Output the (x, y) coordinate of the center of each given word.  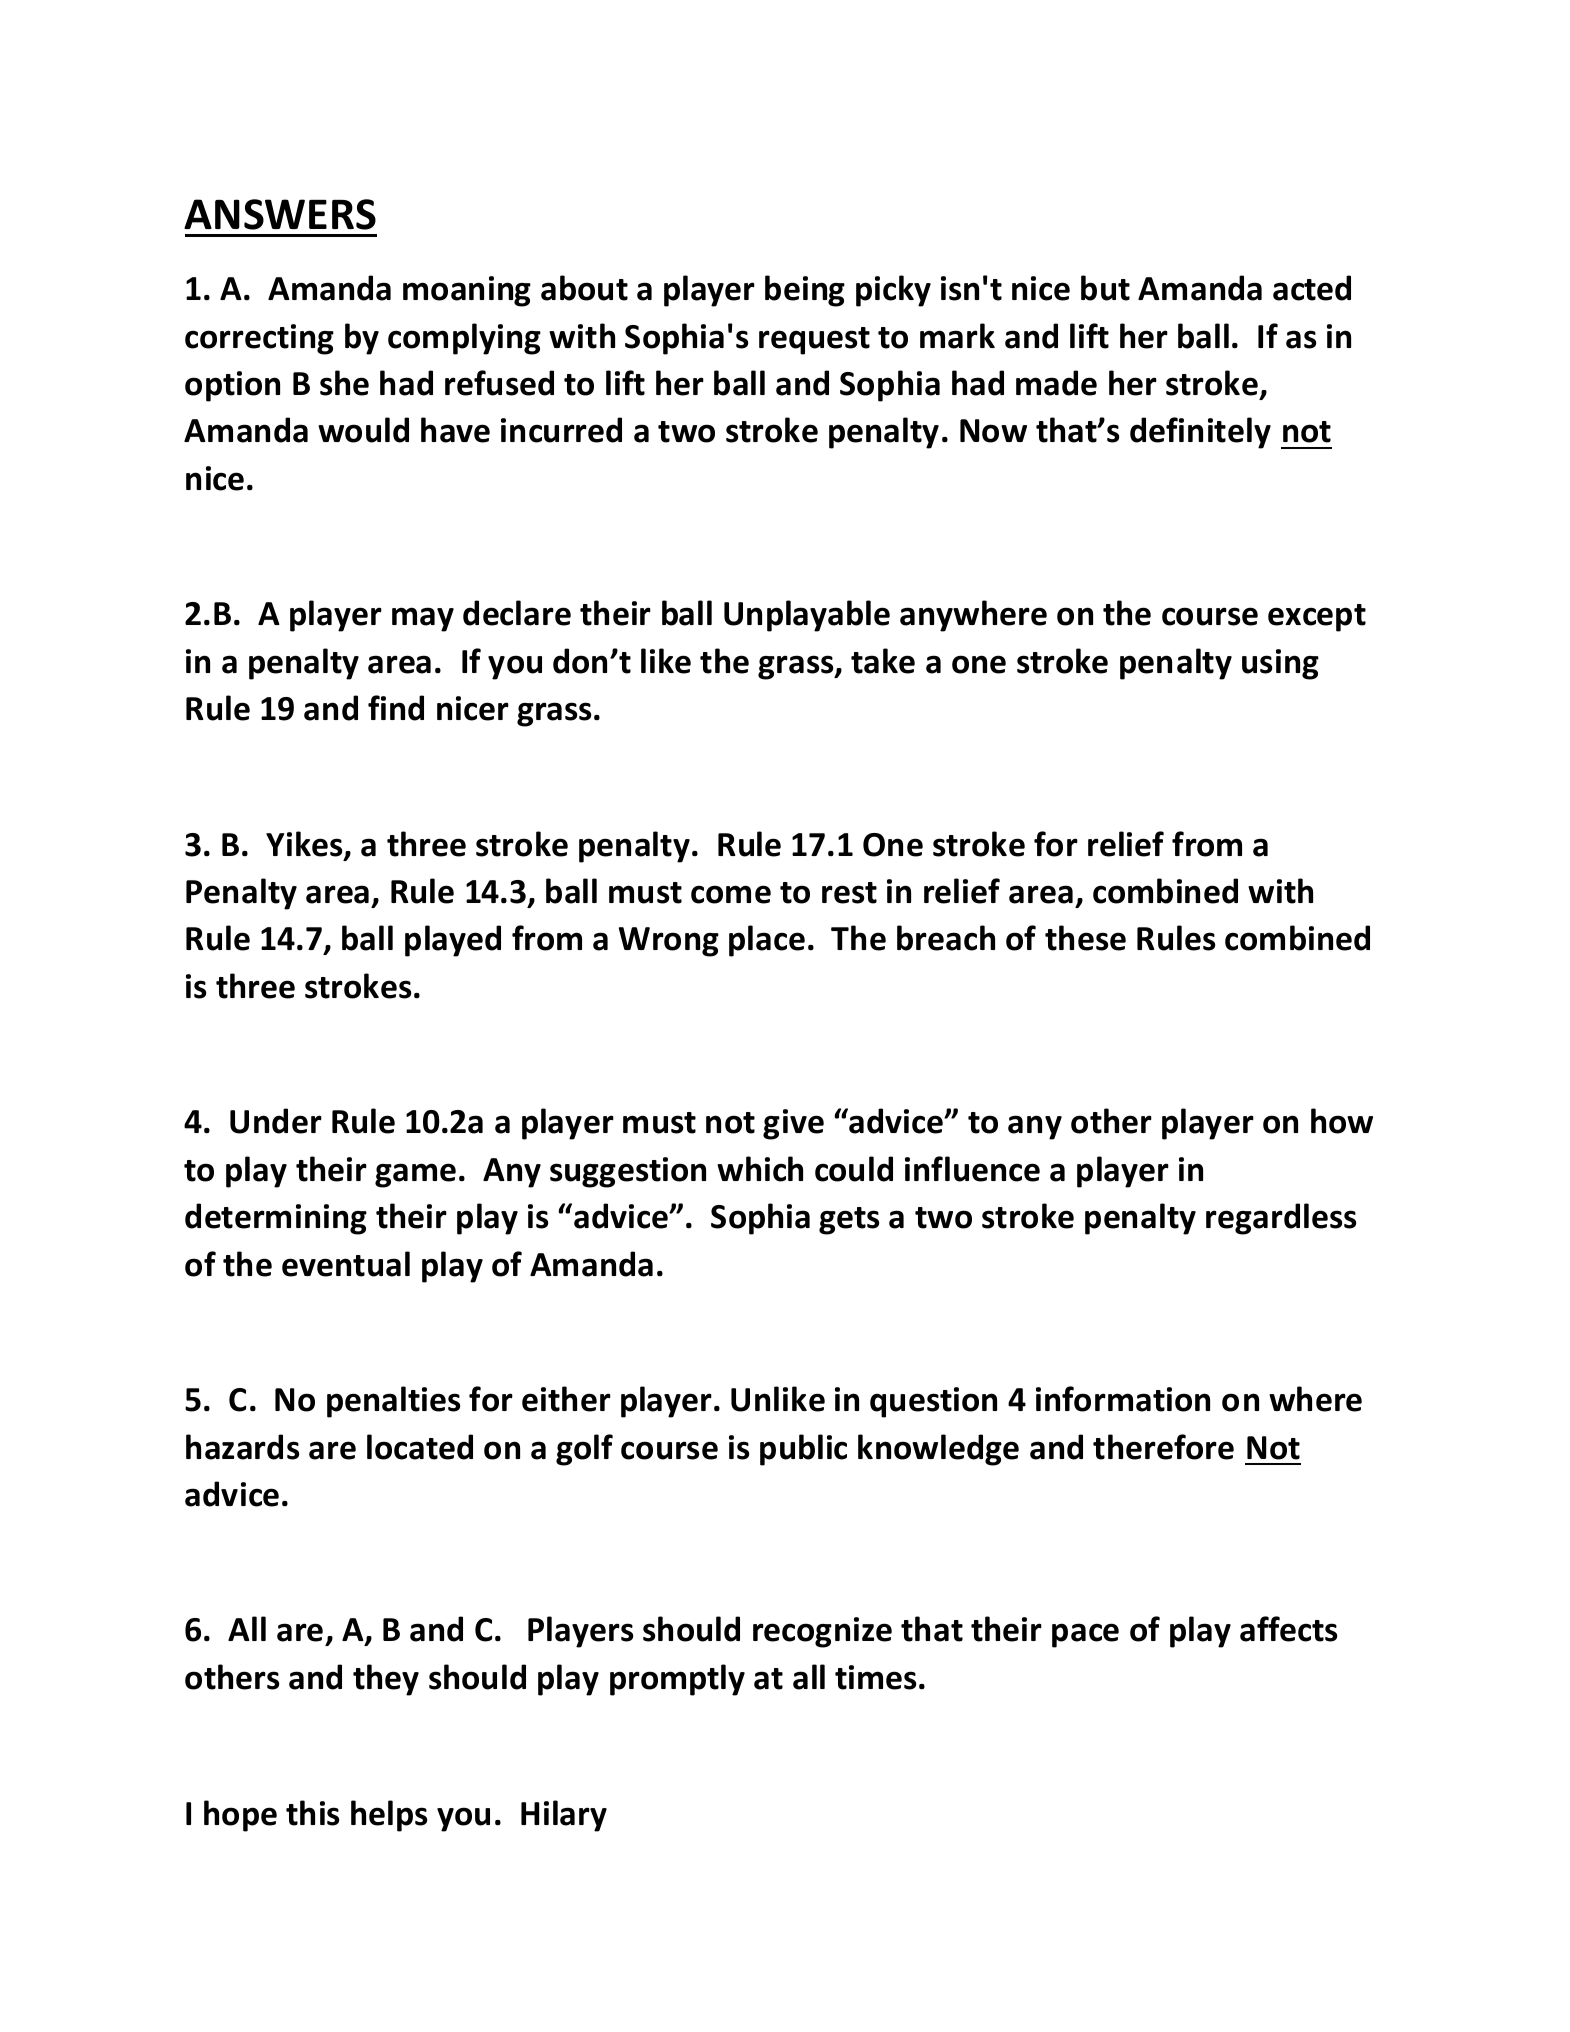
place (767, 941)
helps (389, 1816)
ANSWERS (280, 214)
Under (276, 1121)
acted (1312, 288)
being (805, 291)
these (1085, 938)
